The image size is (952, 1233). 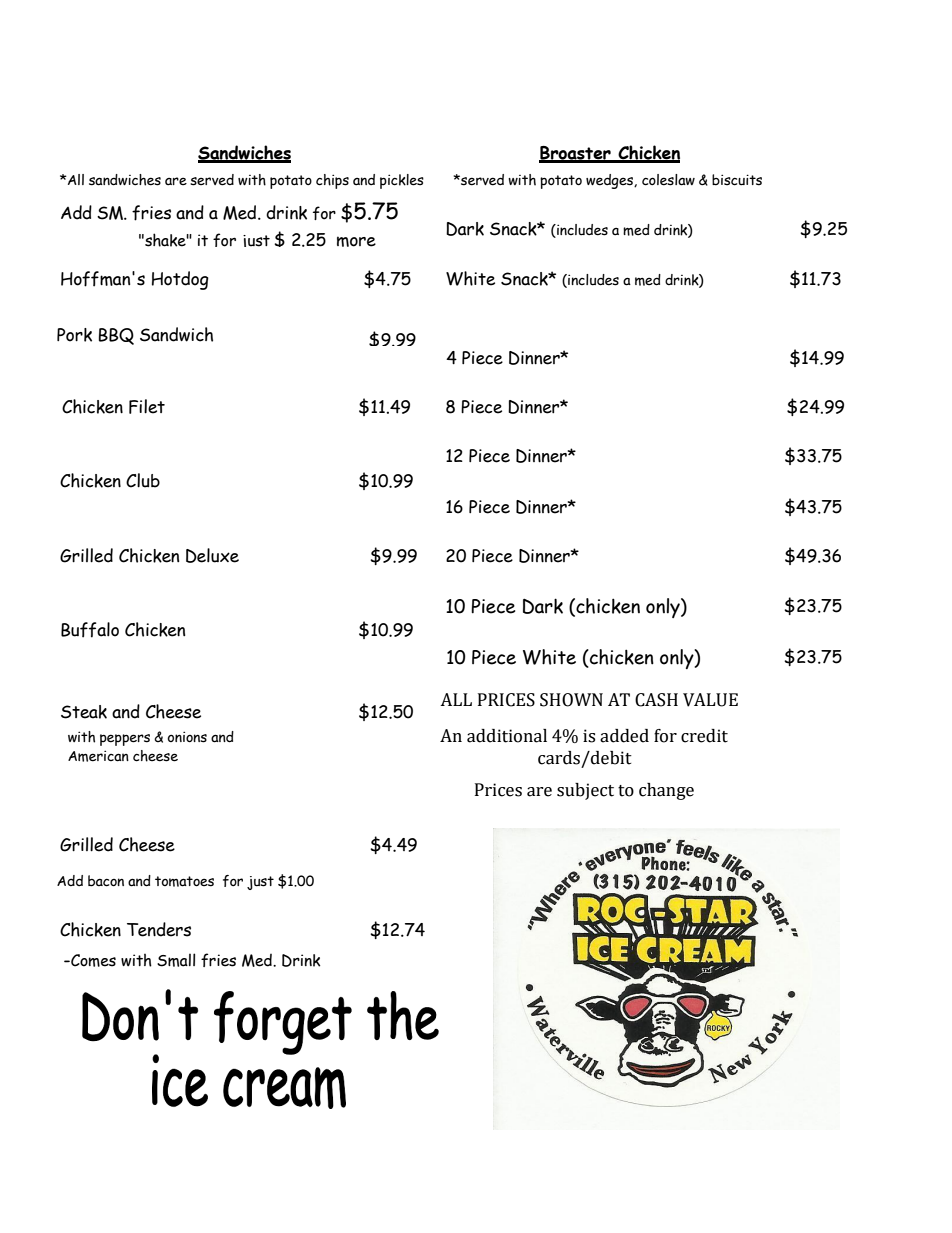 I want to click on Filet, so click(x=147, y=406).
